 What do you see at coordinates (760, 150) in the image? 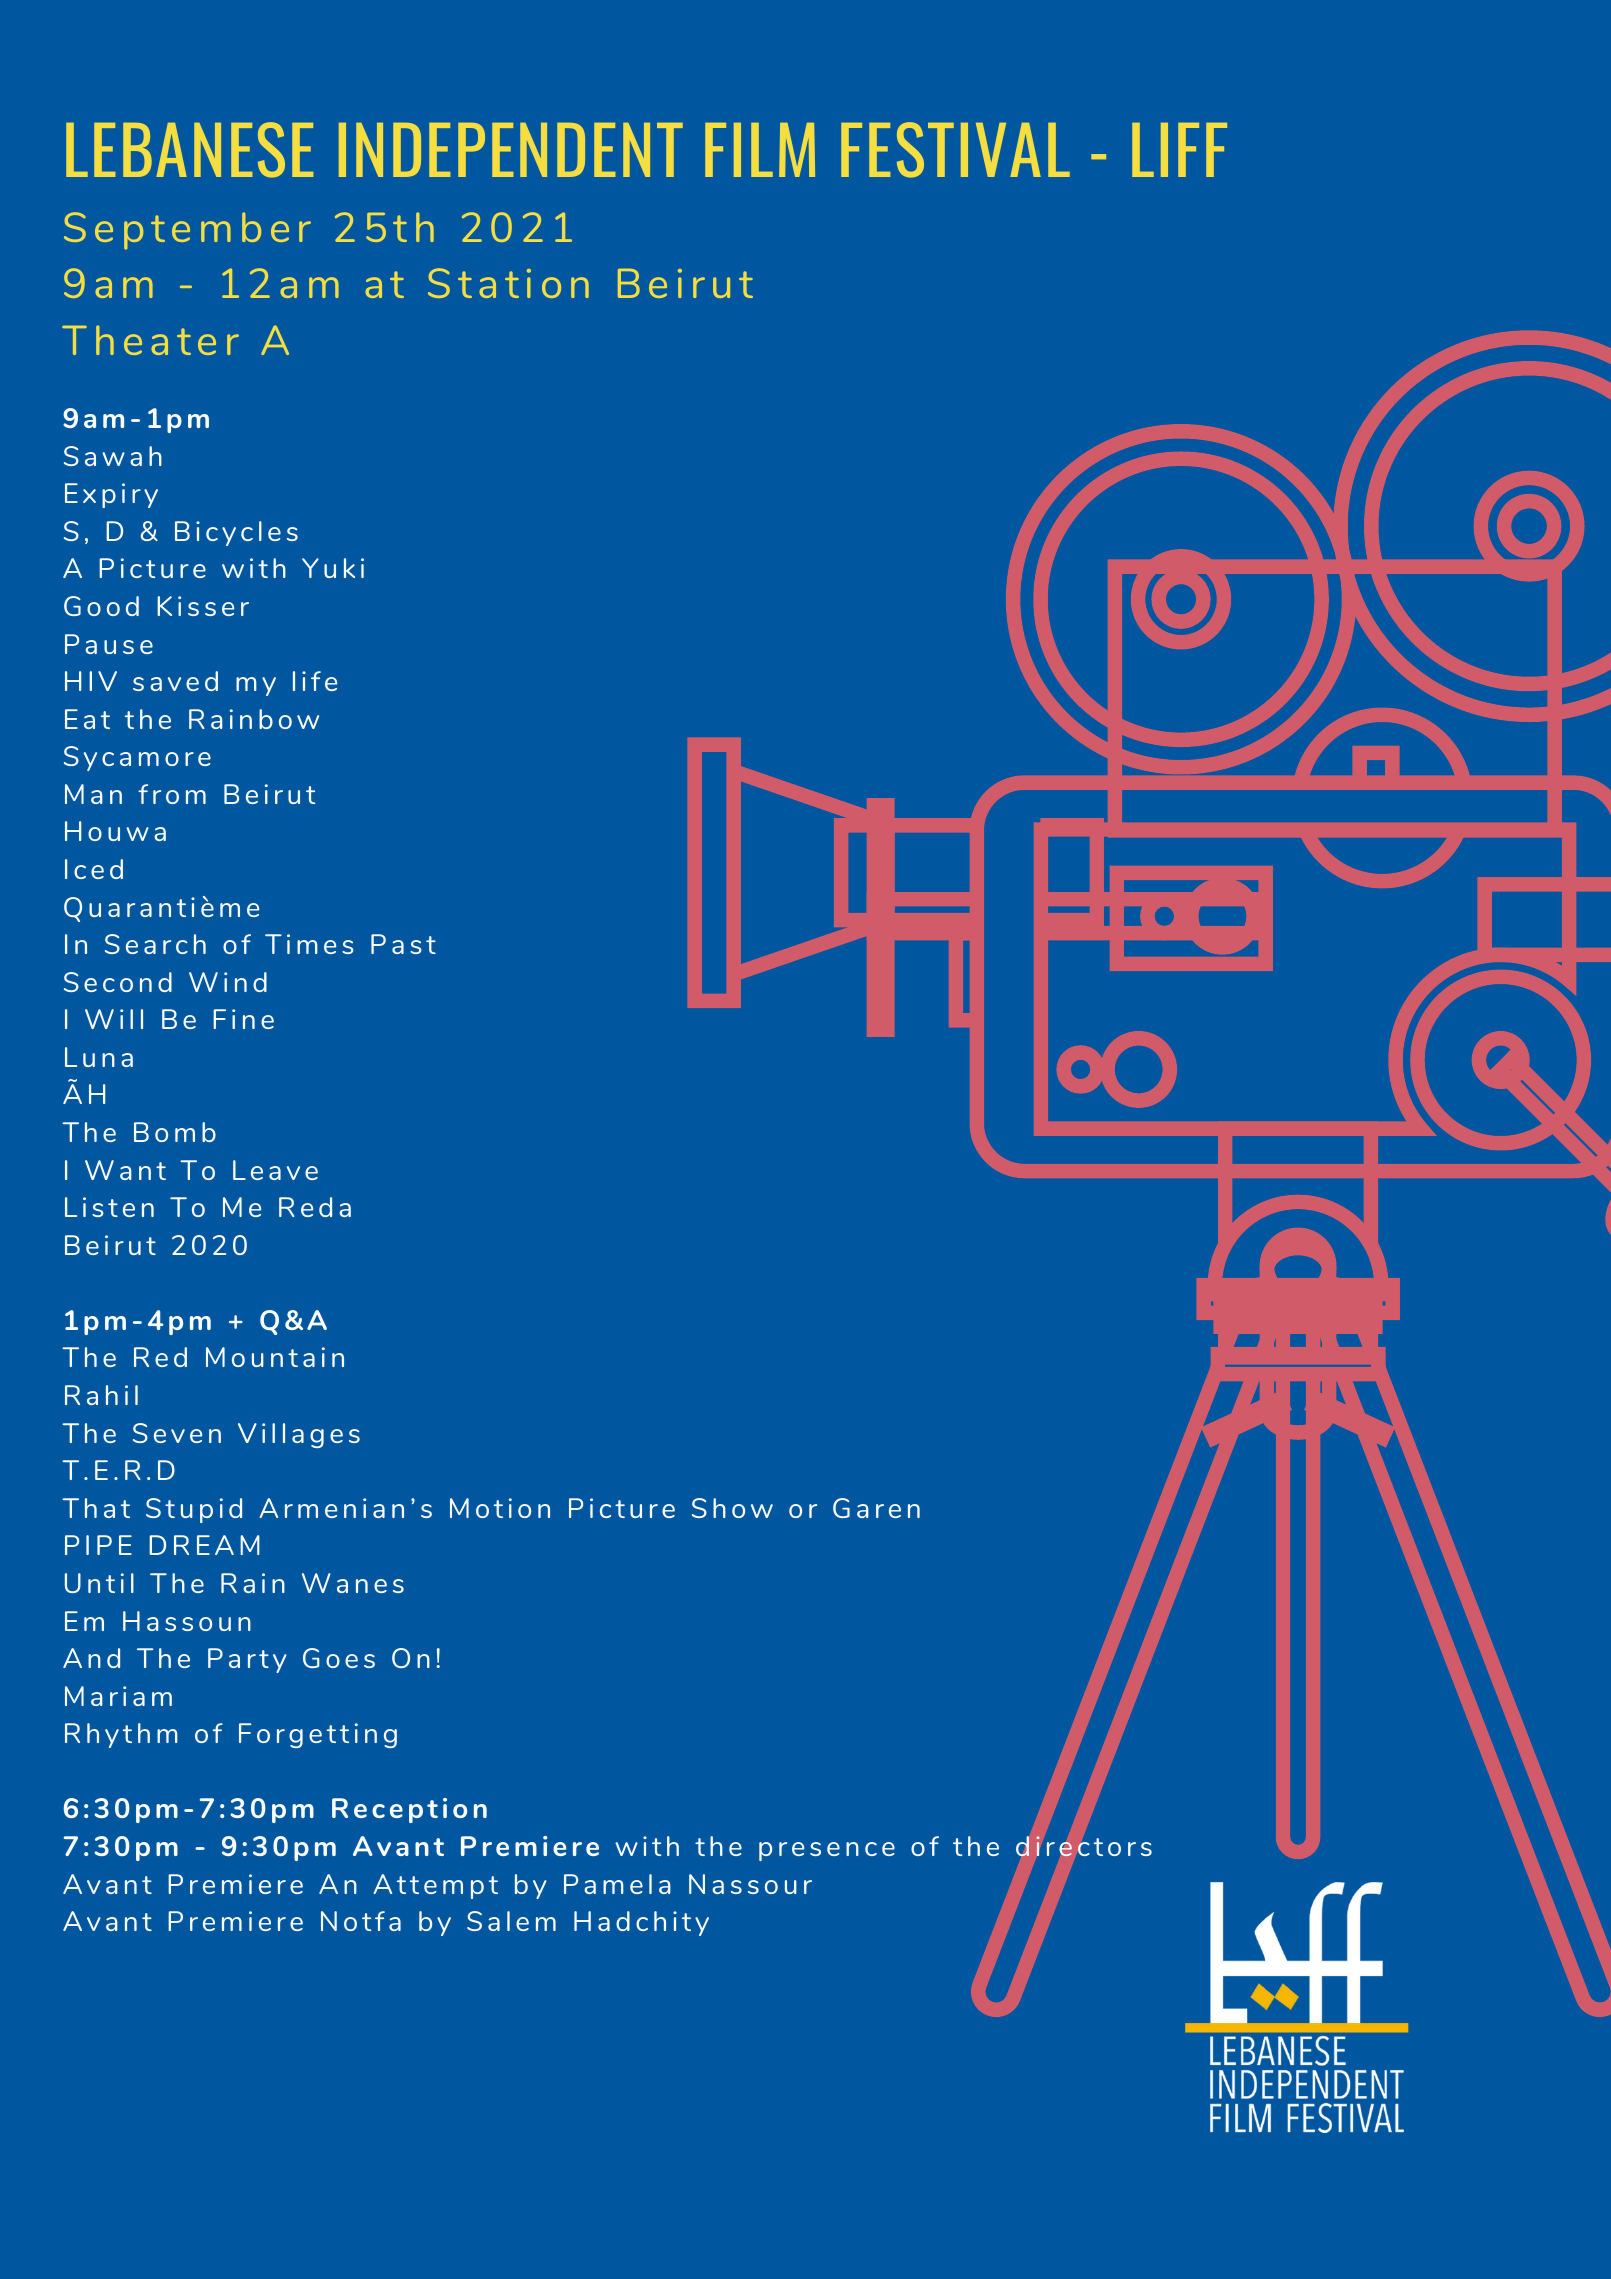
I see `FILM` at bounding box center [760, 150].
